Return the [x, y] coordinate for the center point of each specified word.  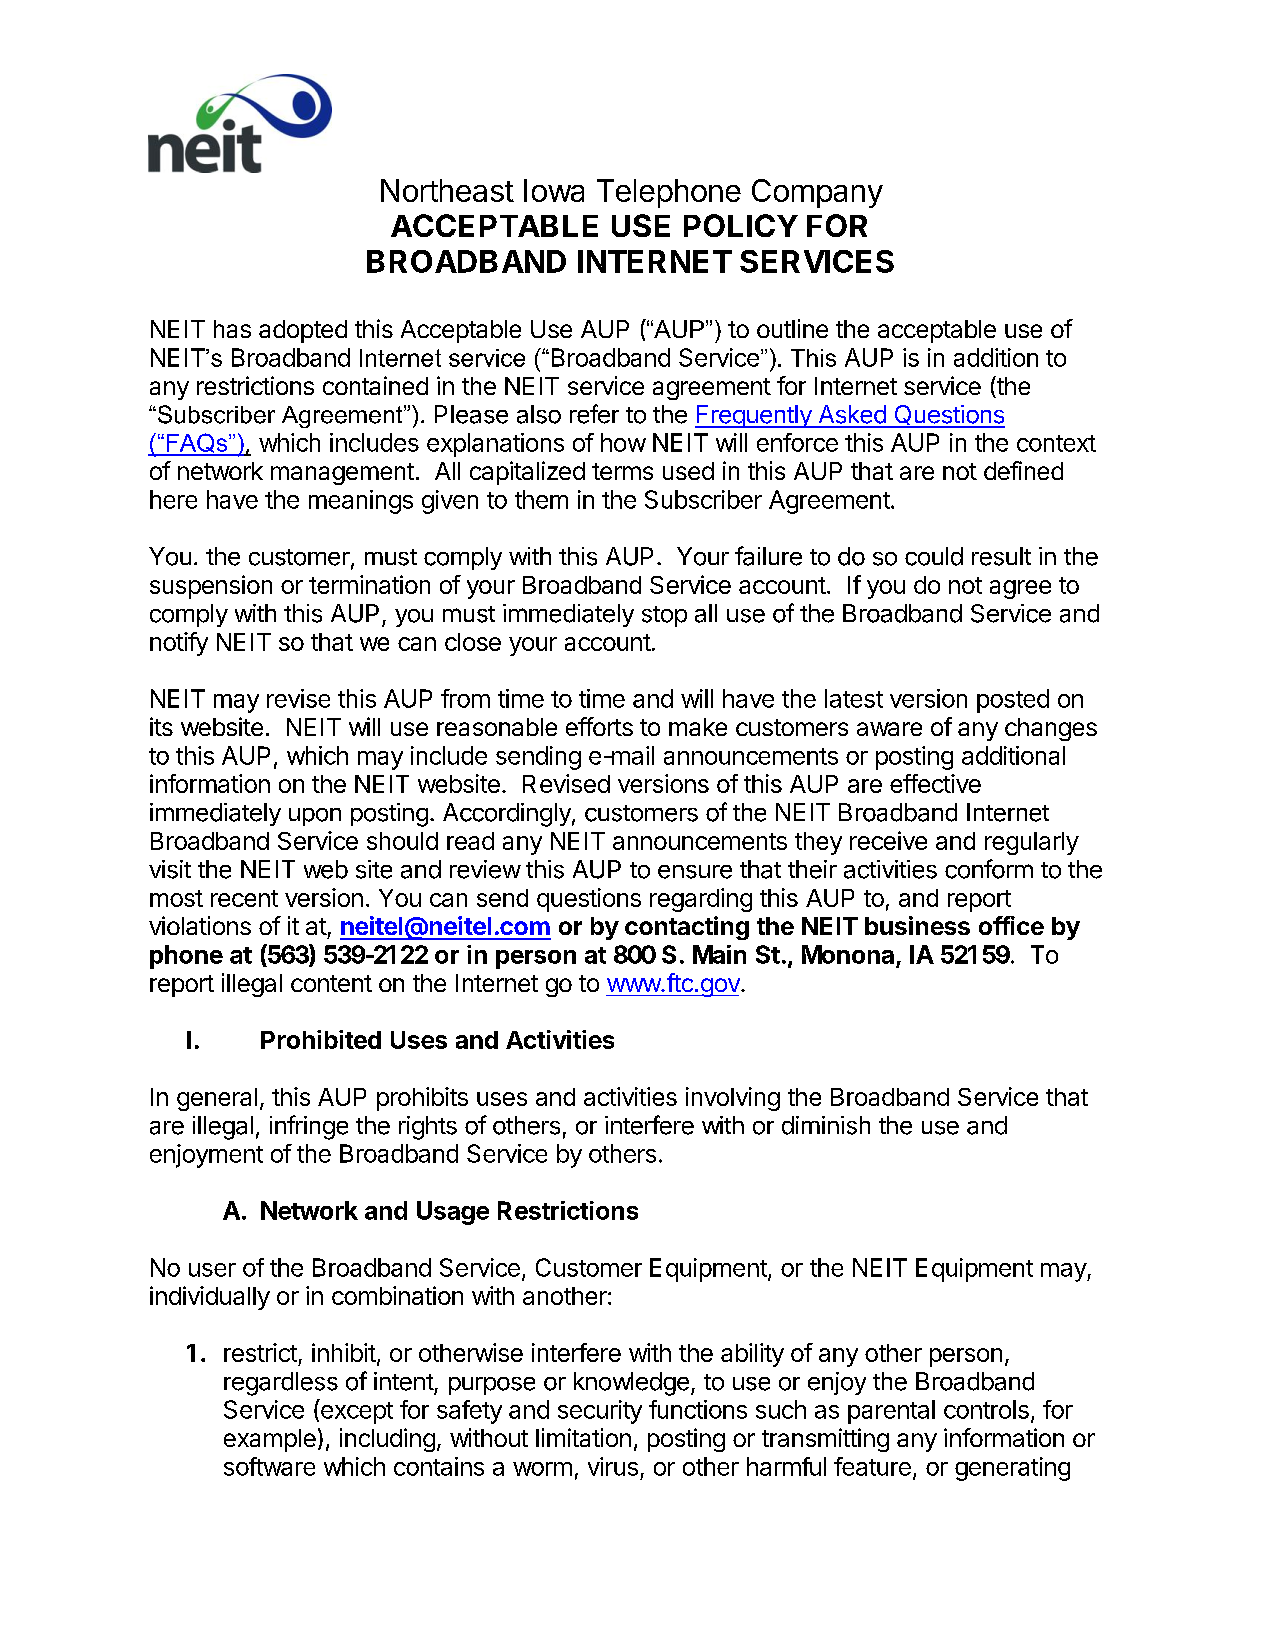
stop [664, 616]
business [917, 925]
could [934, 556]
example [270, 1440]
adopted [303, 331]
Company [817, 193]
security [600, 1412]
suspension [211, 587]
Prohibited [321, 1039]
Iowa [554, 190]
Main [719, 954]
